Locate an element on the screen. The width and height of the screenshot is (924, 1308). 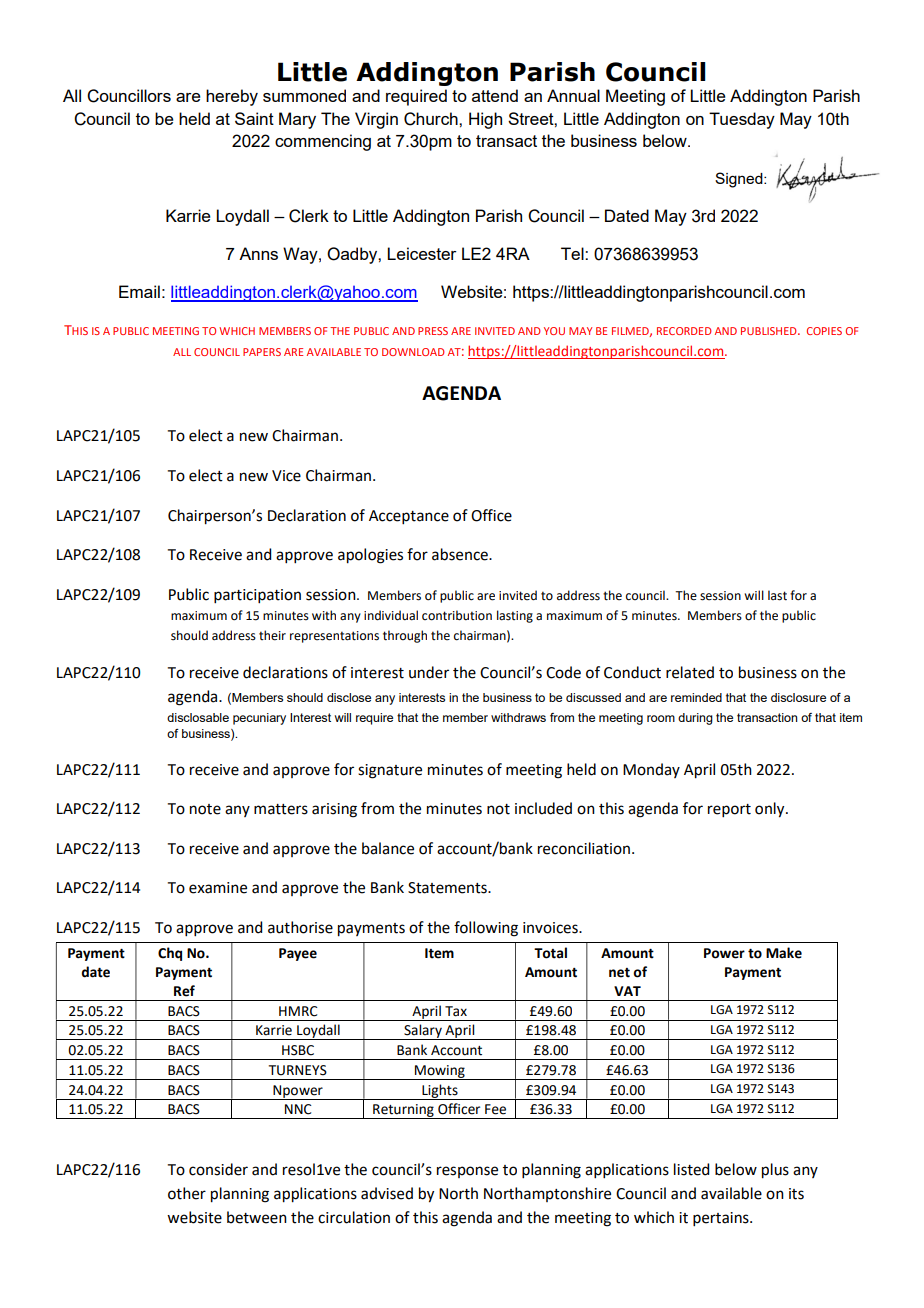
consider is located at coordinates (218, 1169).
